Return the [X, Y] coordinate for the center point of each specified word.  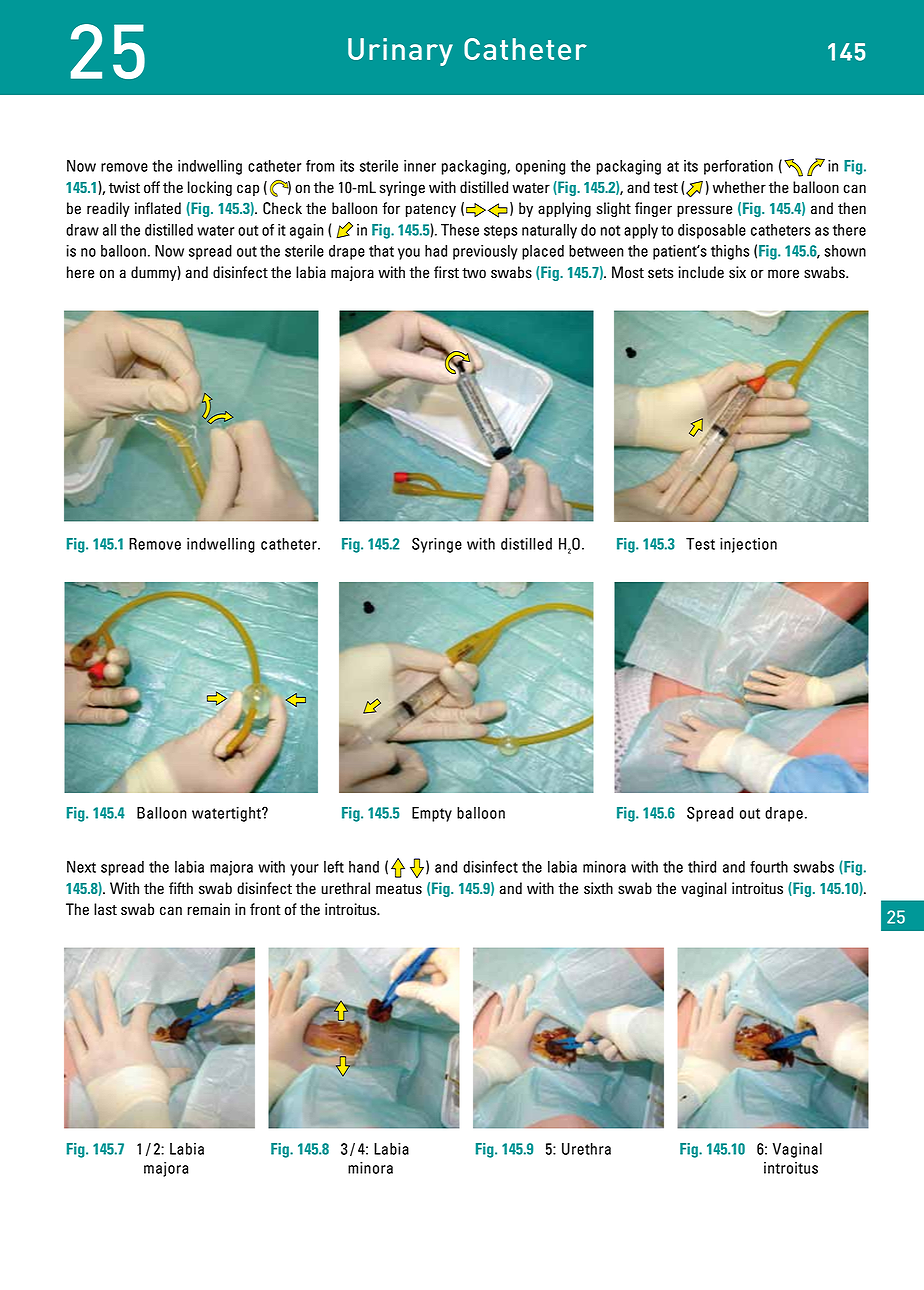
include [701, 272]
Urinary [400, 52]
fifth [181, 888]
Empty [432, 814]
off [152, 187]
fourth [769, 867]
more [783, 274]
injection [748, 545]
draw [82, 230]
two [474, 273]
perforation [738, 167]
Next [81, 867]
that [381, 251]
